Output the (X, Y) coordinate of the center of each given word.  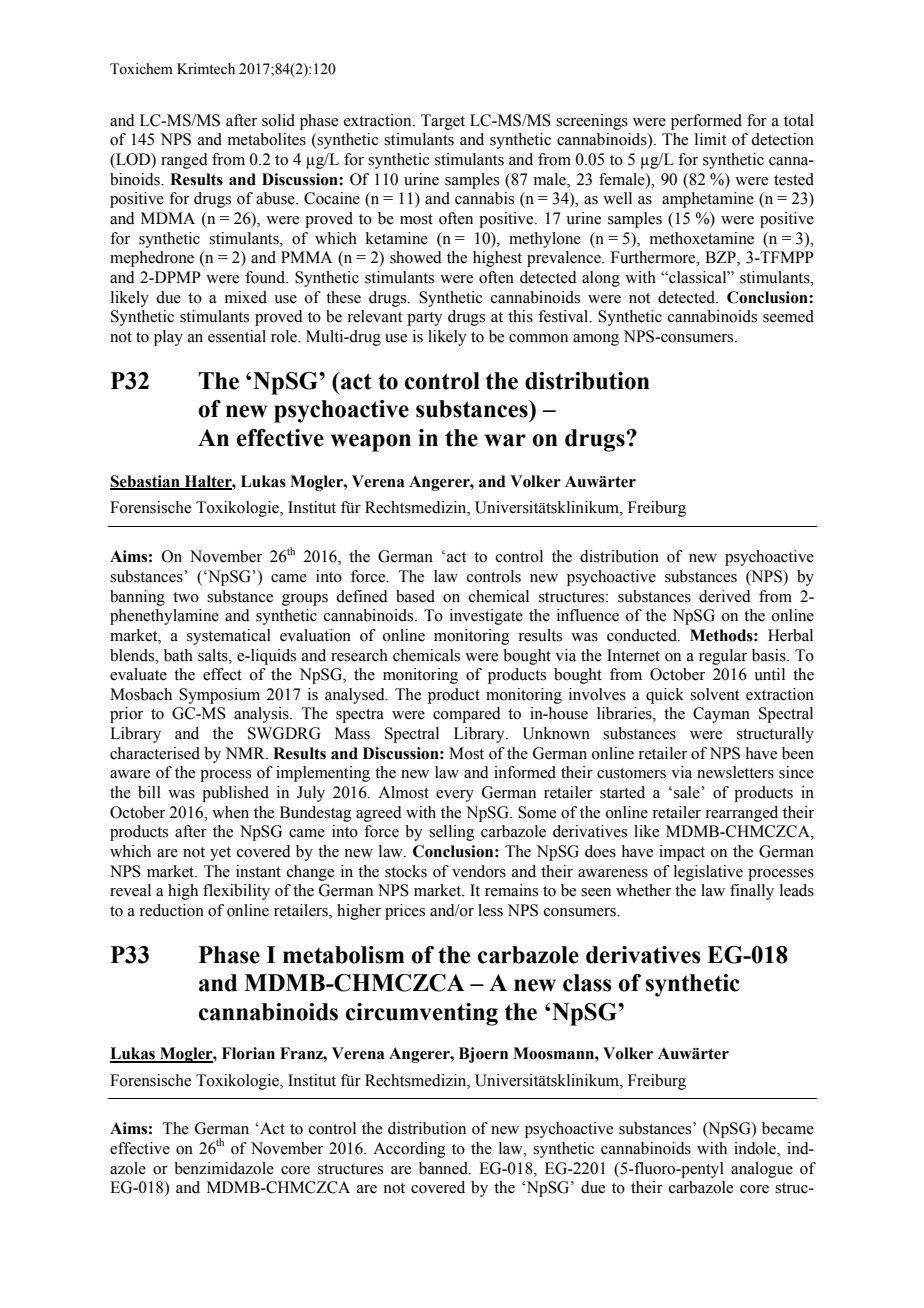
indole (756, 1149)
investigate (486, 617)
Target (443, 122)
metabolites (267, 139)
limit (710, 139)
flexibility (236, 892)
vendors (479, 871)
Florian (248, 1053)
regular (723, 657)
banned (444, 1168)
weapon (371, 443)
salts (214, 655)
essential (237, 336)
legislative (708, 873)
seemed (788, 316)
